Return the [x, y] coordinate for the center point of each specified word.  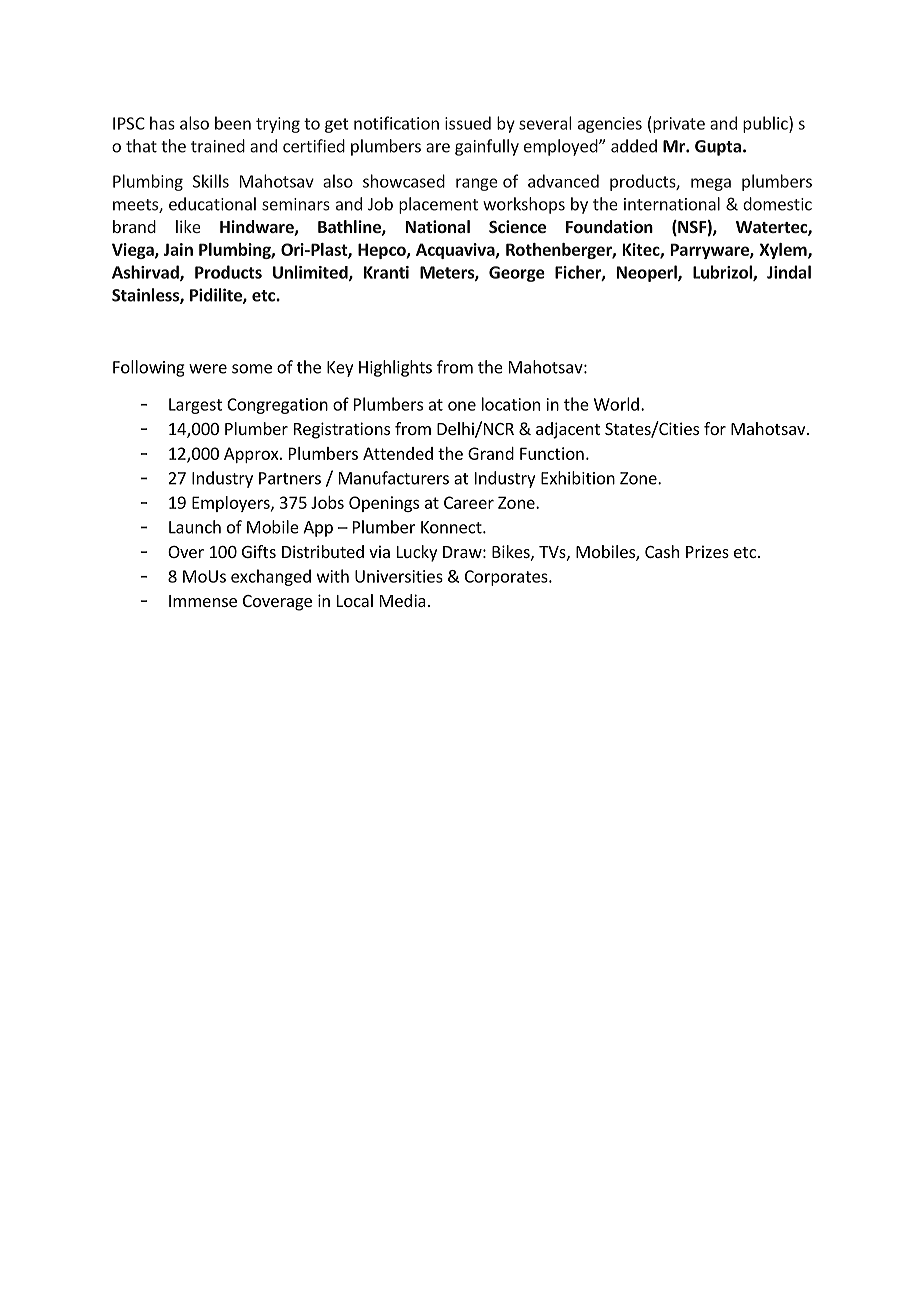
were [208, 369]
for [715, 428]
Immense [203, 601]
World [616, 404]
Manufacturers [394, 478]
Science [517, 226]
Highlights [395, 368]
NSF [692, 228]
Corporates [507, 578]
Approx [252, 455]
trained [218, 146]
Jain [178, 249]
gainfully [487, 147]
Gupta [718, 148]
